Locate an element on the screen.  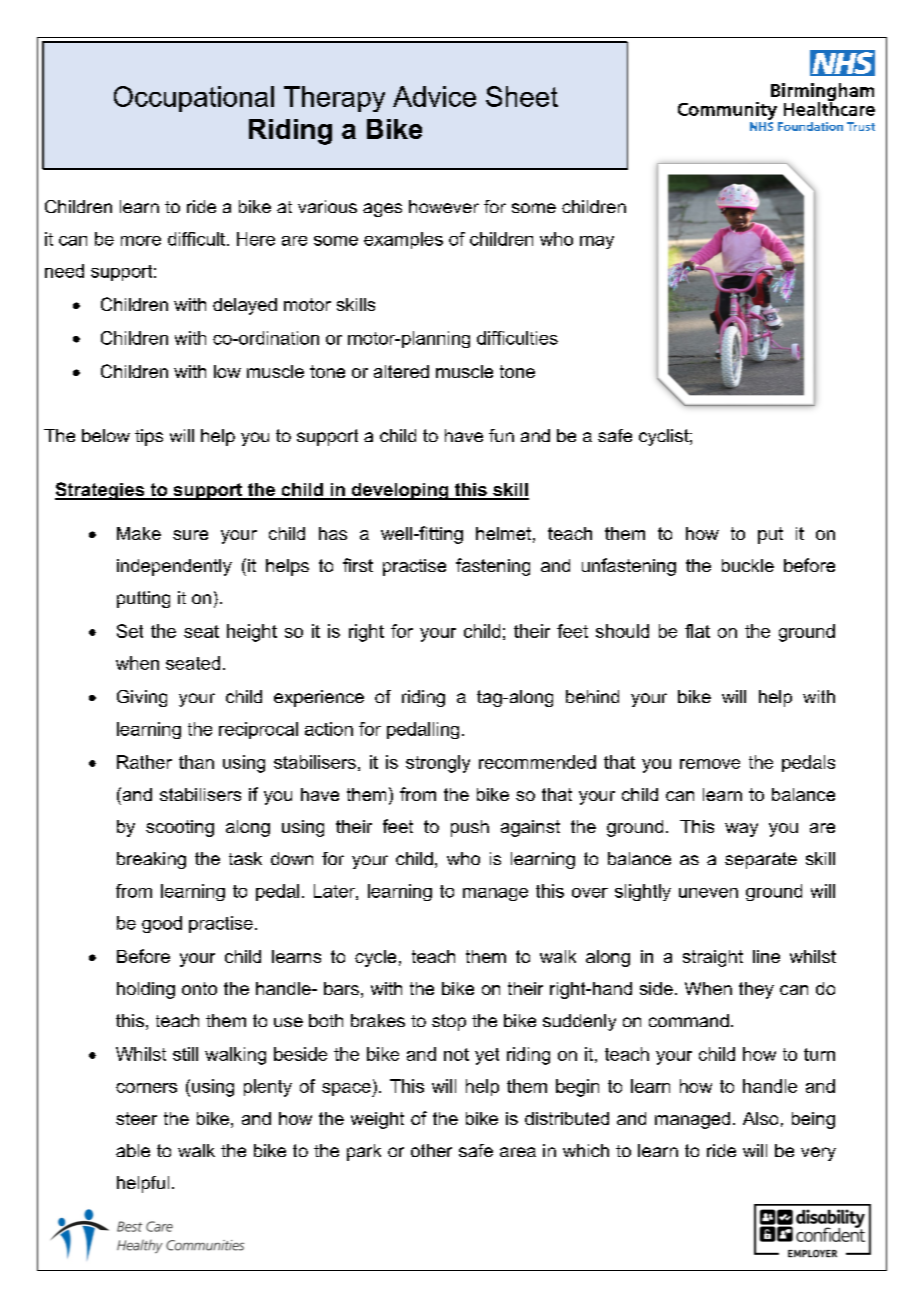
fun is located at coordinates (501, 435).
